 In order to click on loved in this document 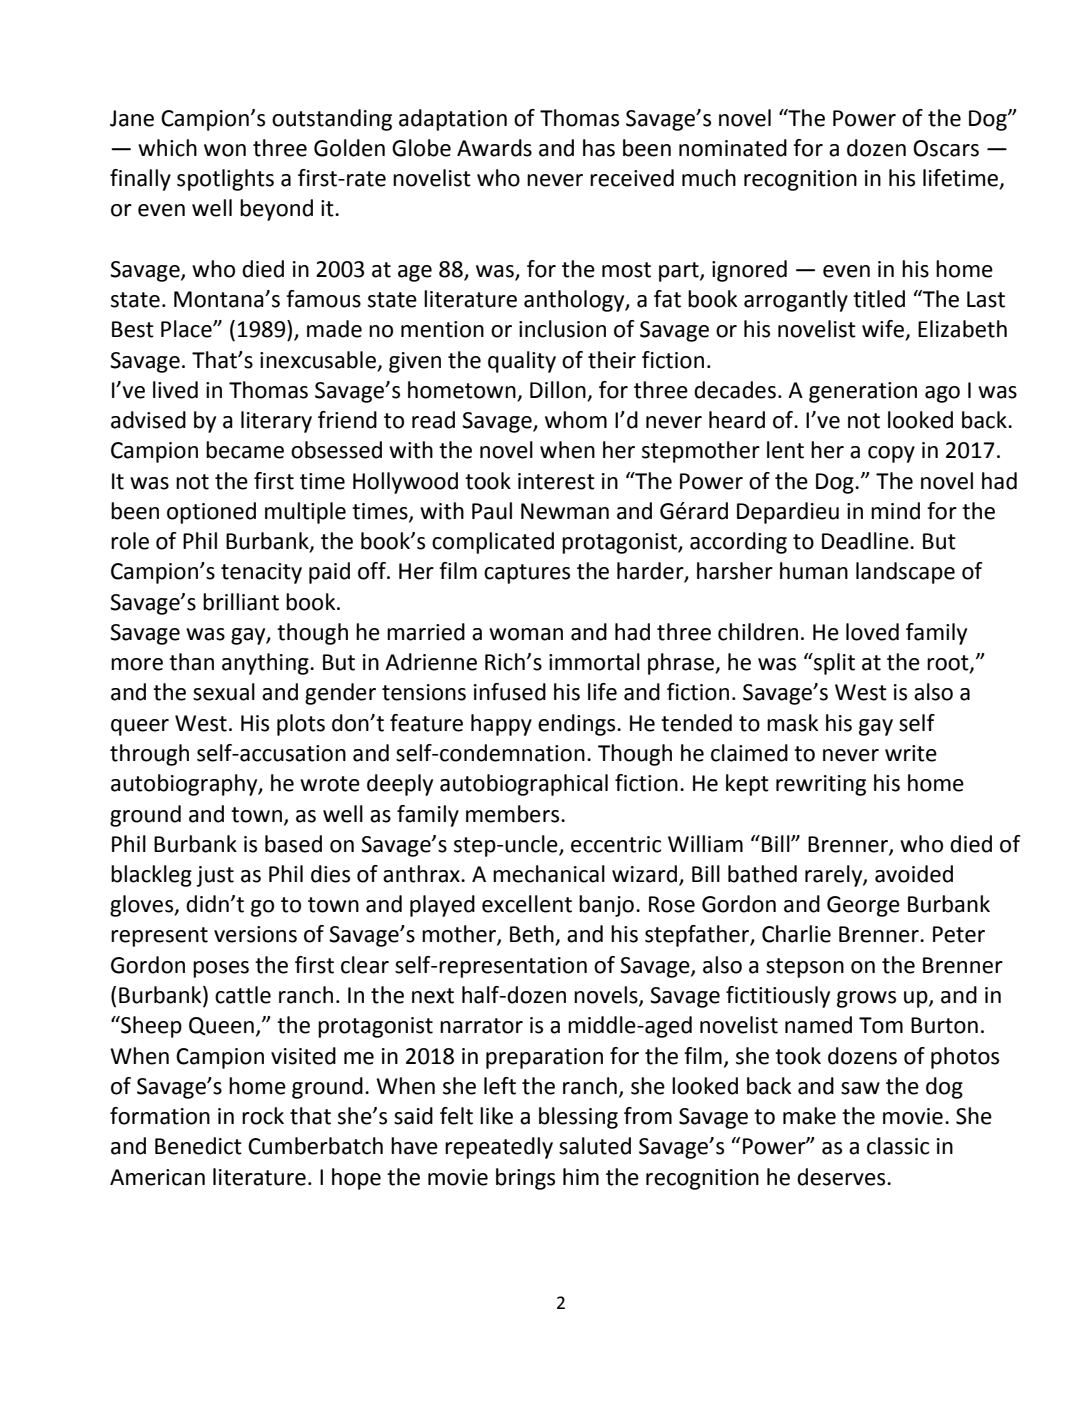, I will do `click(872, 632)`.
